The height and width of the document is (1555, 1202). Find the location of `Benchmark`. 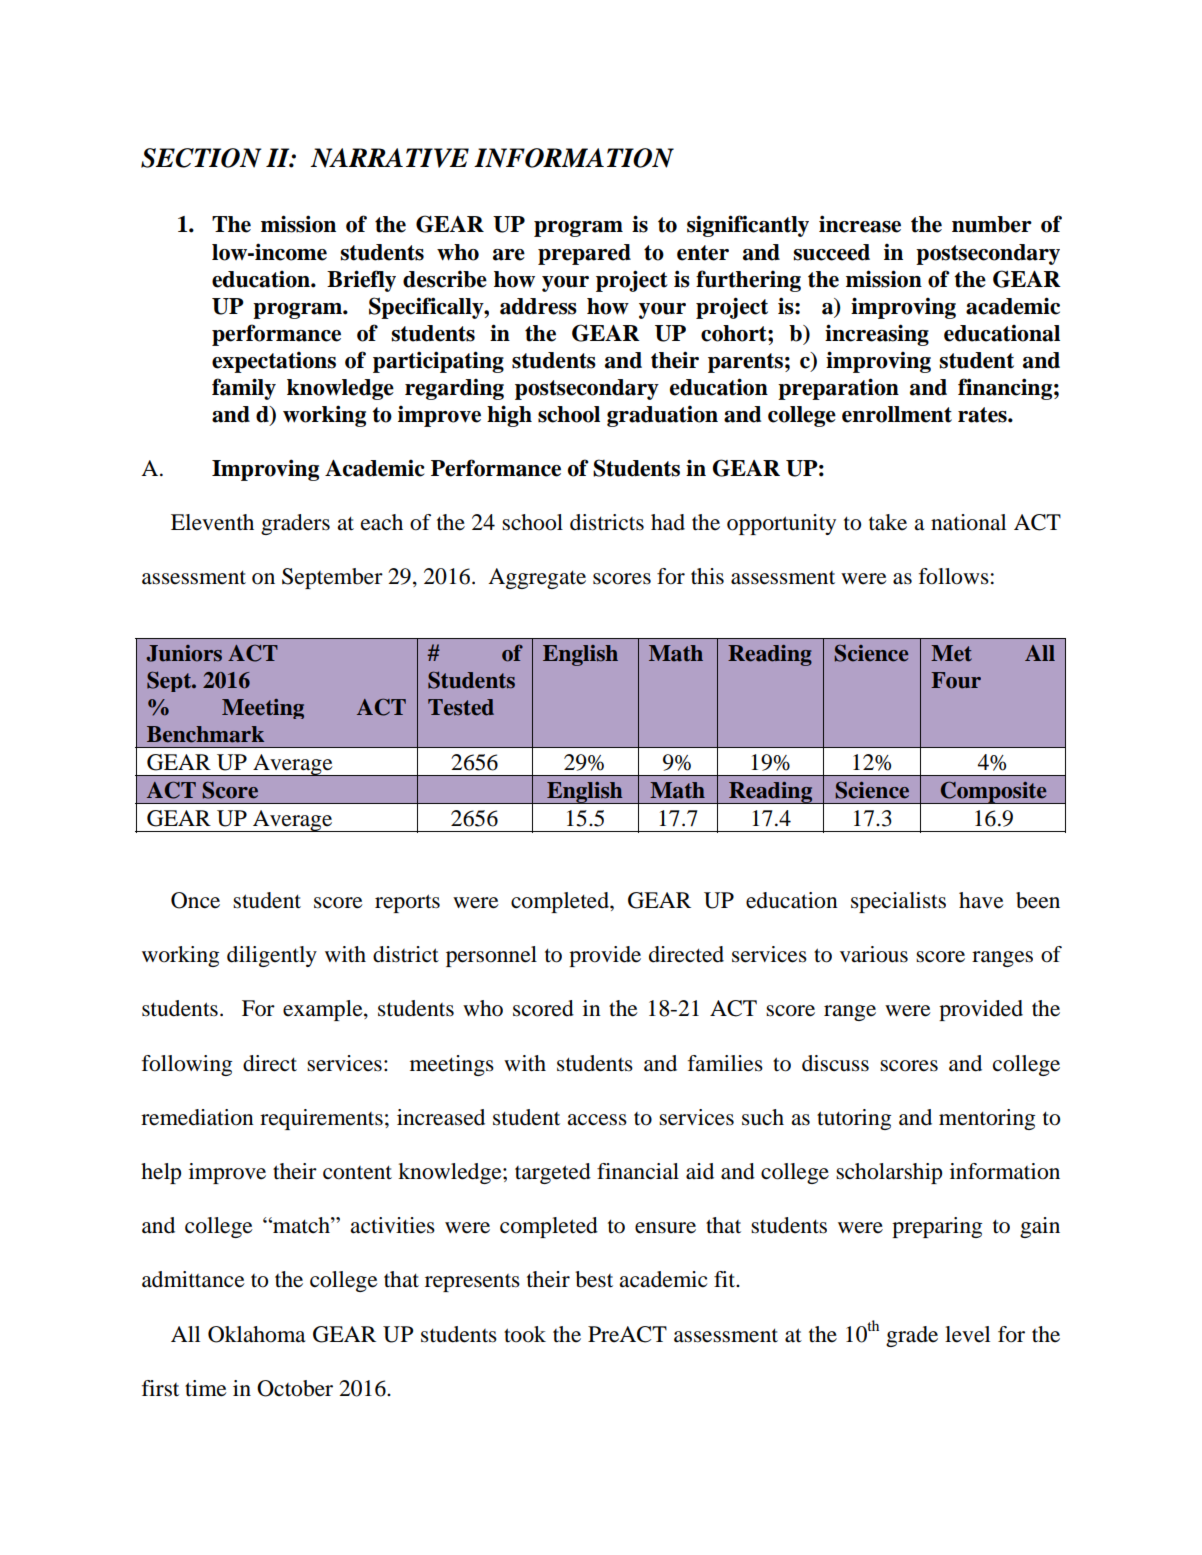

Benchmark is located at coordinates (205, 734).
